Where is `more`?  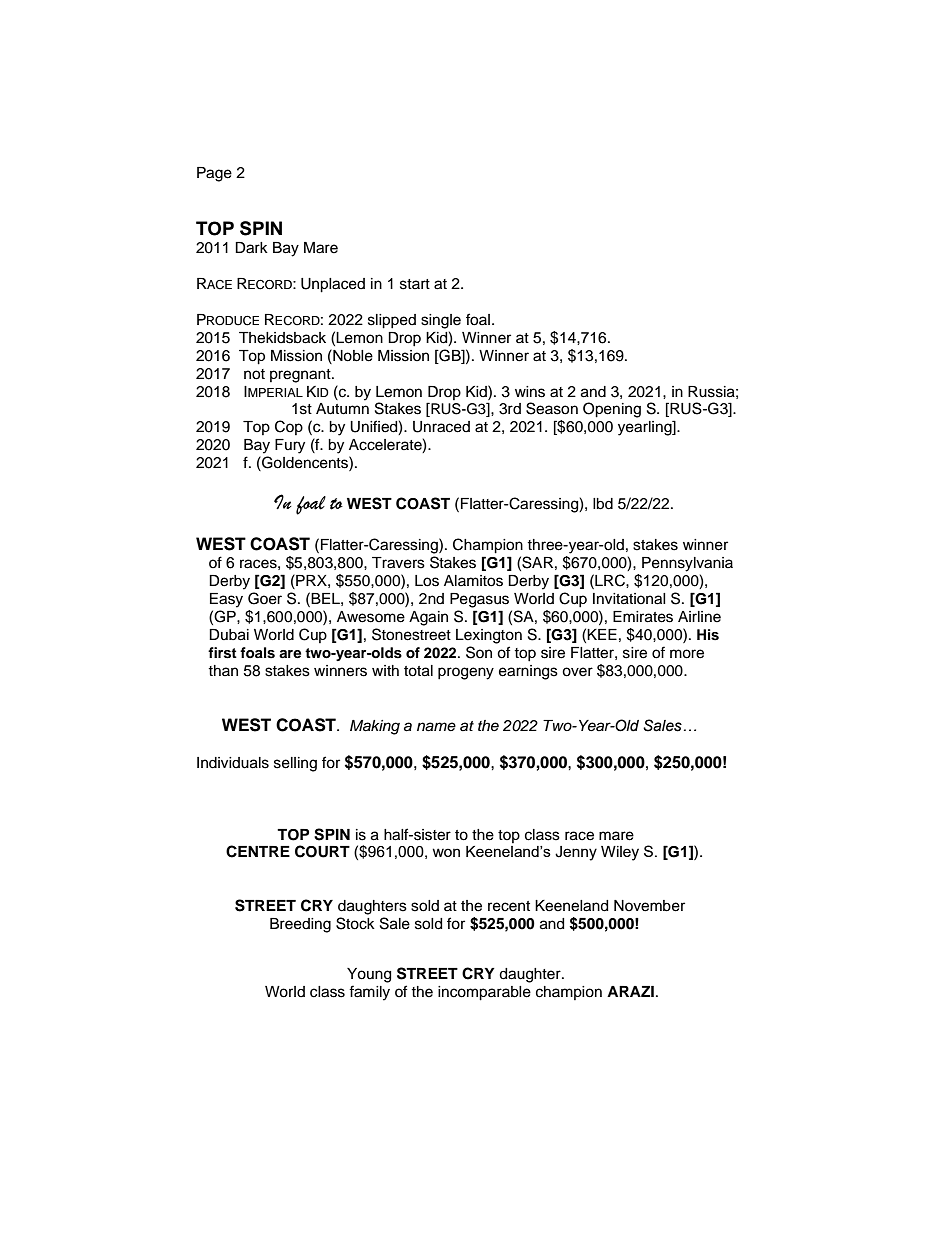
more is located at coordinates (687, 654).
